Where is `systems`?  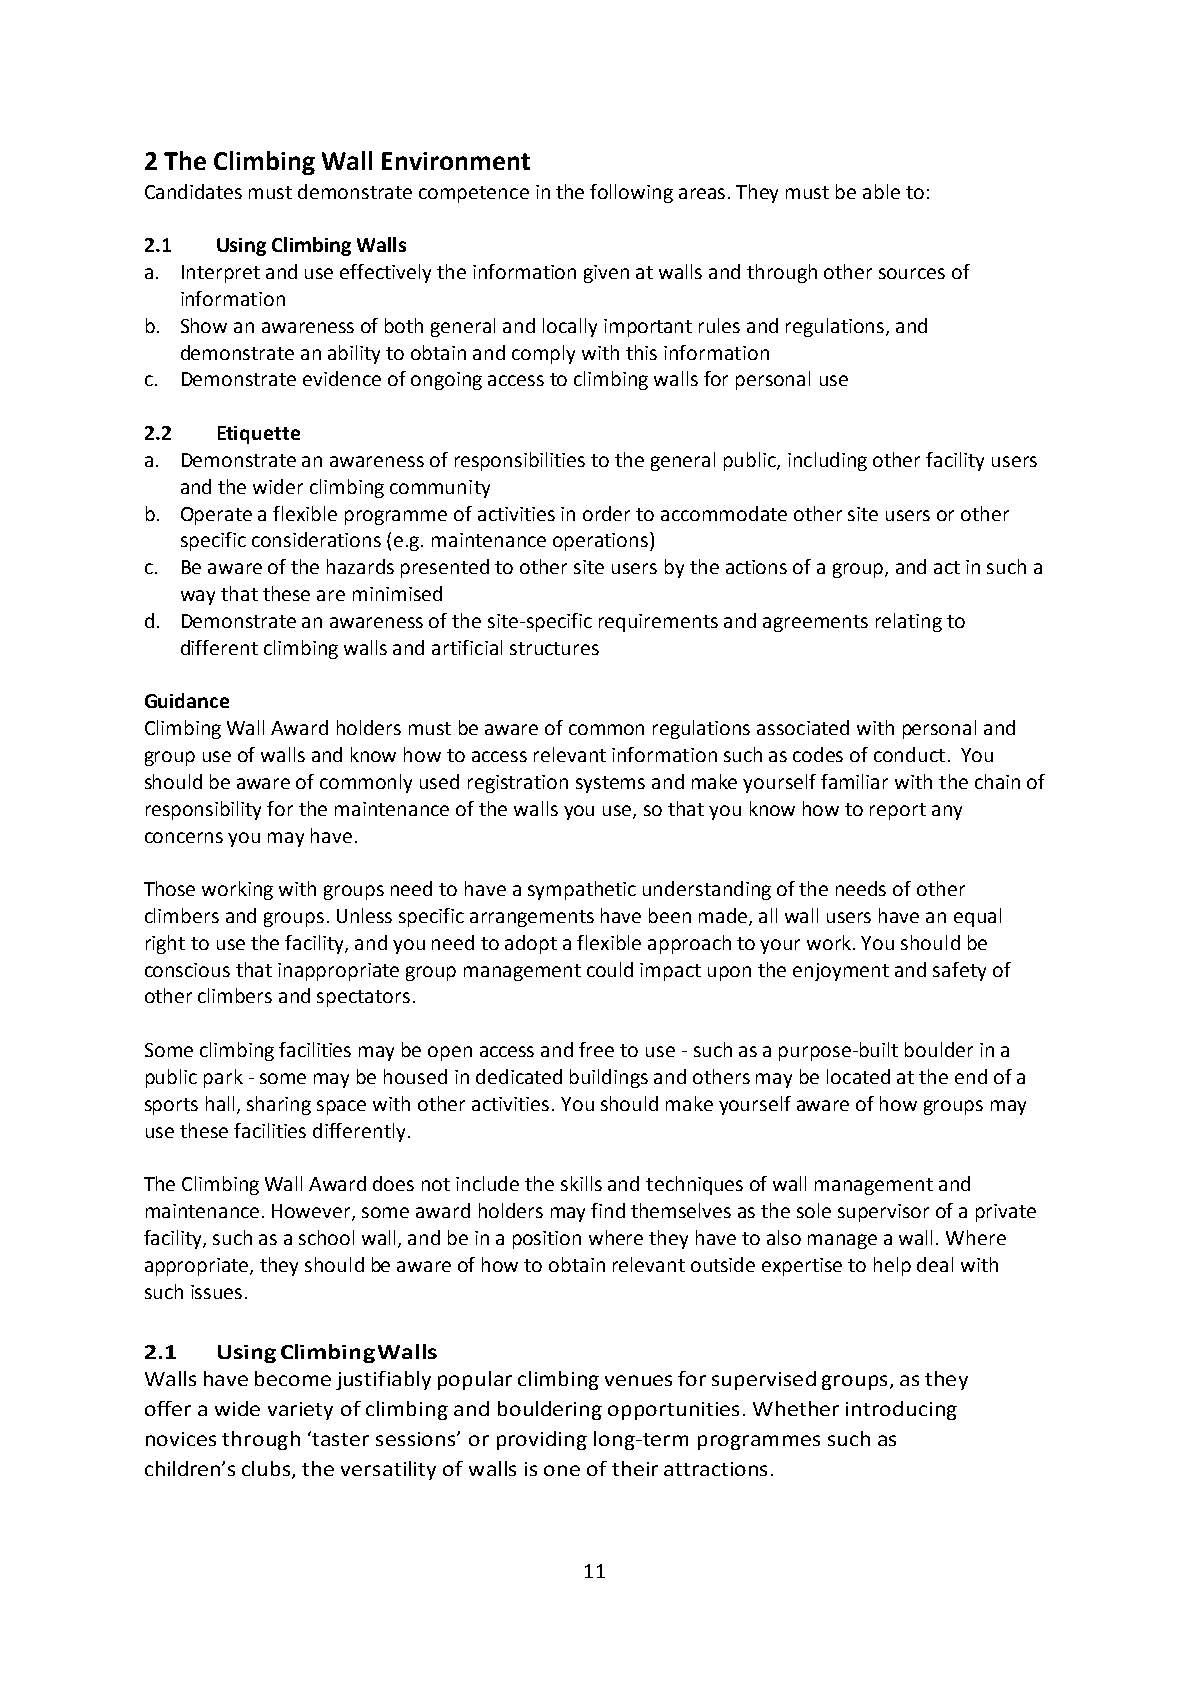
systems is located at coordinates (610, 784).
